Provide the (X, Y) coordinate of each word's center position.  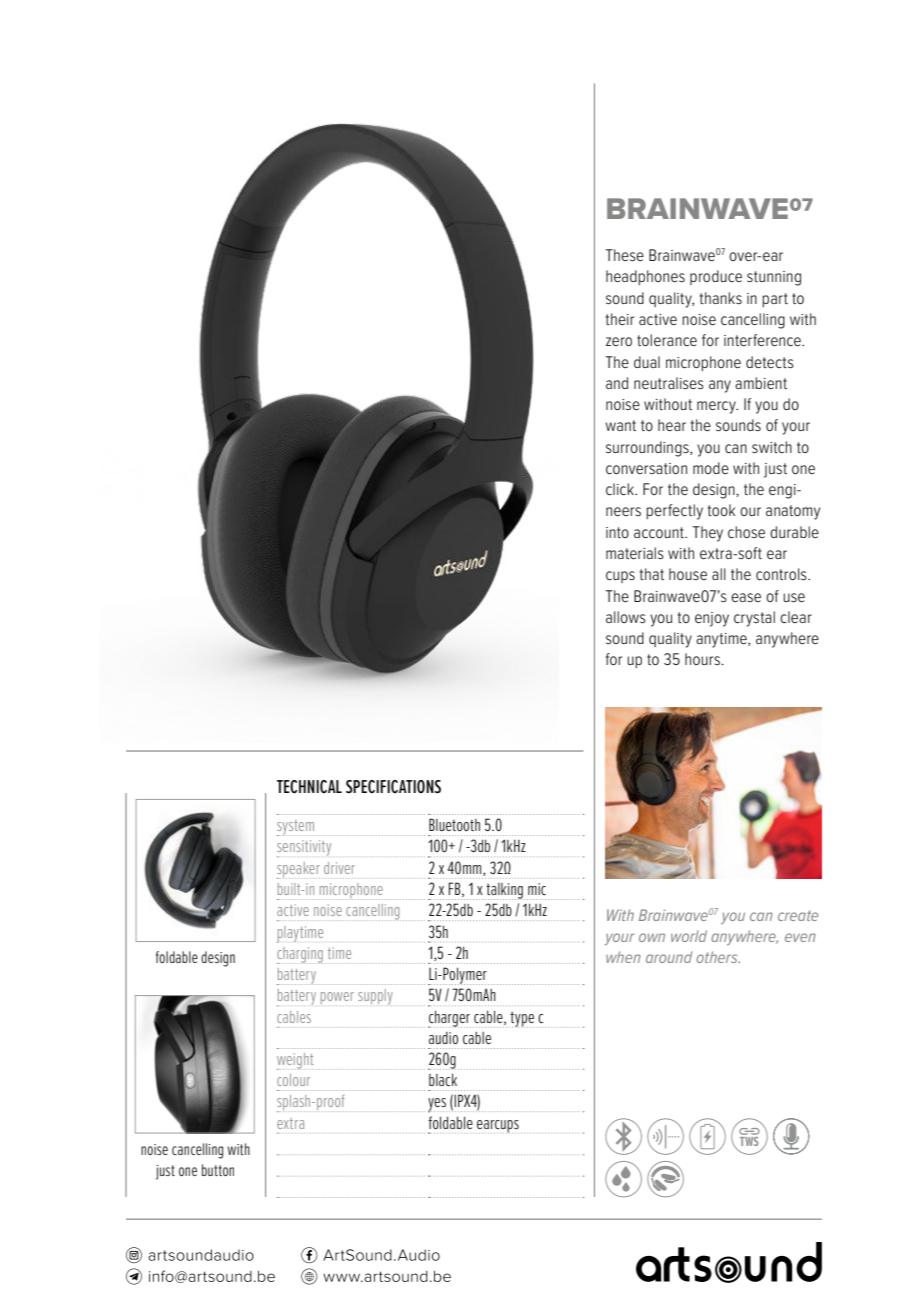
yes (437, 1105)
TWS (749, 1140)
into (617, 532)
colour (293, 1080)
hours (703, 659)
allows (626, 617)
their (620, 319)
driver (339, 868)
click (621, 489)
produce (716, 277)
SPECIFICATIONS (393, 787)
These (625, 255)
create (798, 915)
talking (505, 891)
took (722, 510)
